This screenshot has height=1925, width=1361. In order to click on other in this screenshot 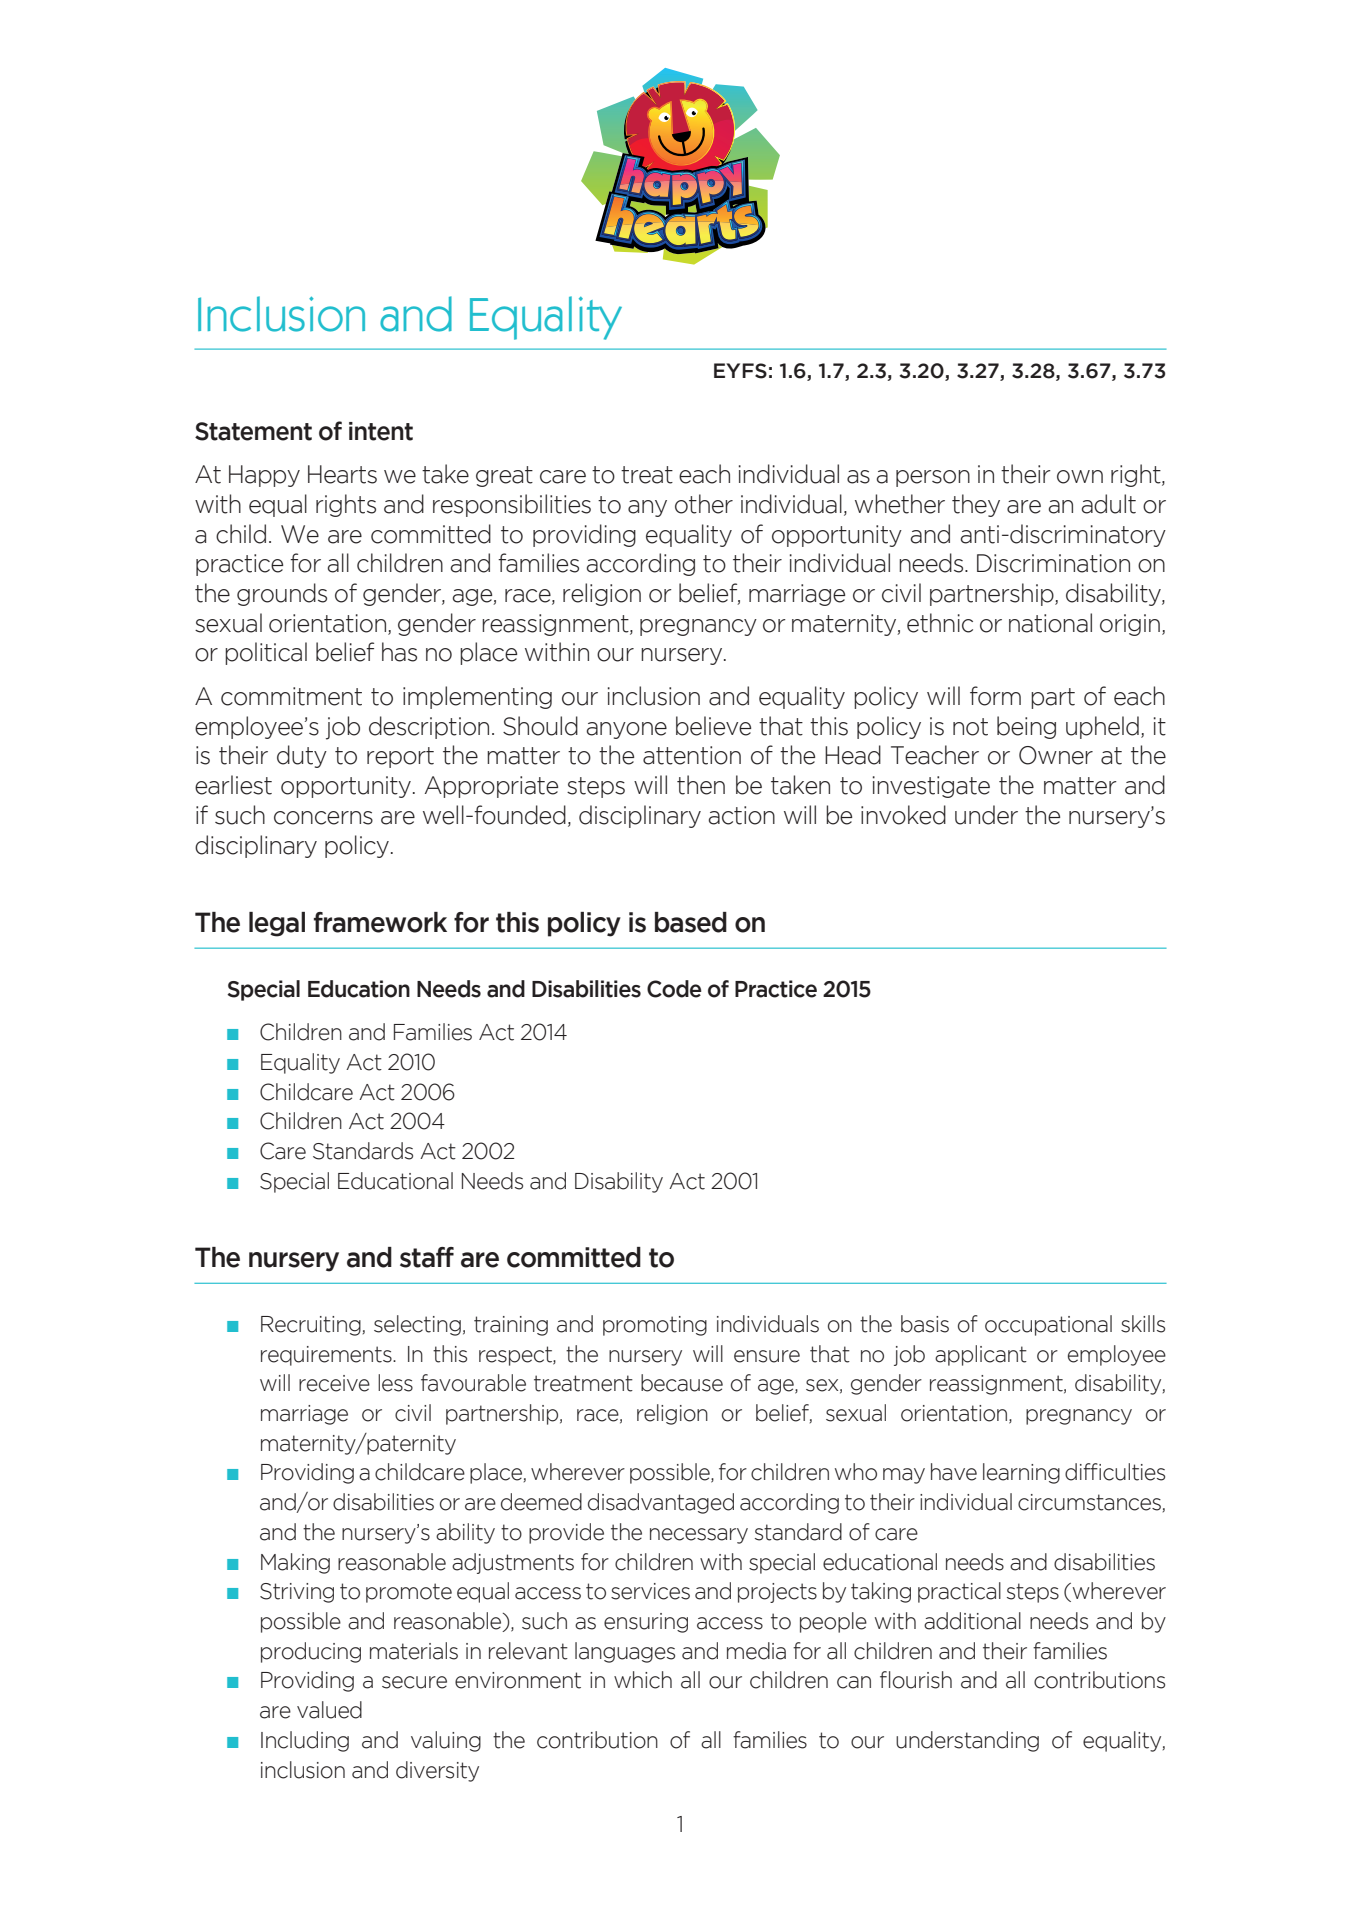, I will do `click(704, 504)`.
